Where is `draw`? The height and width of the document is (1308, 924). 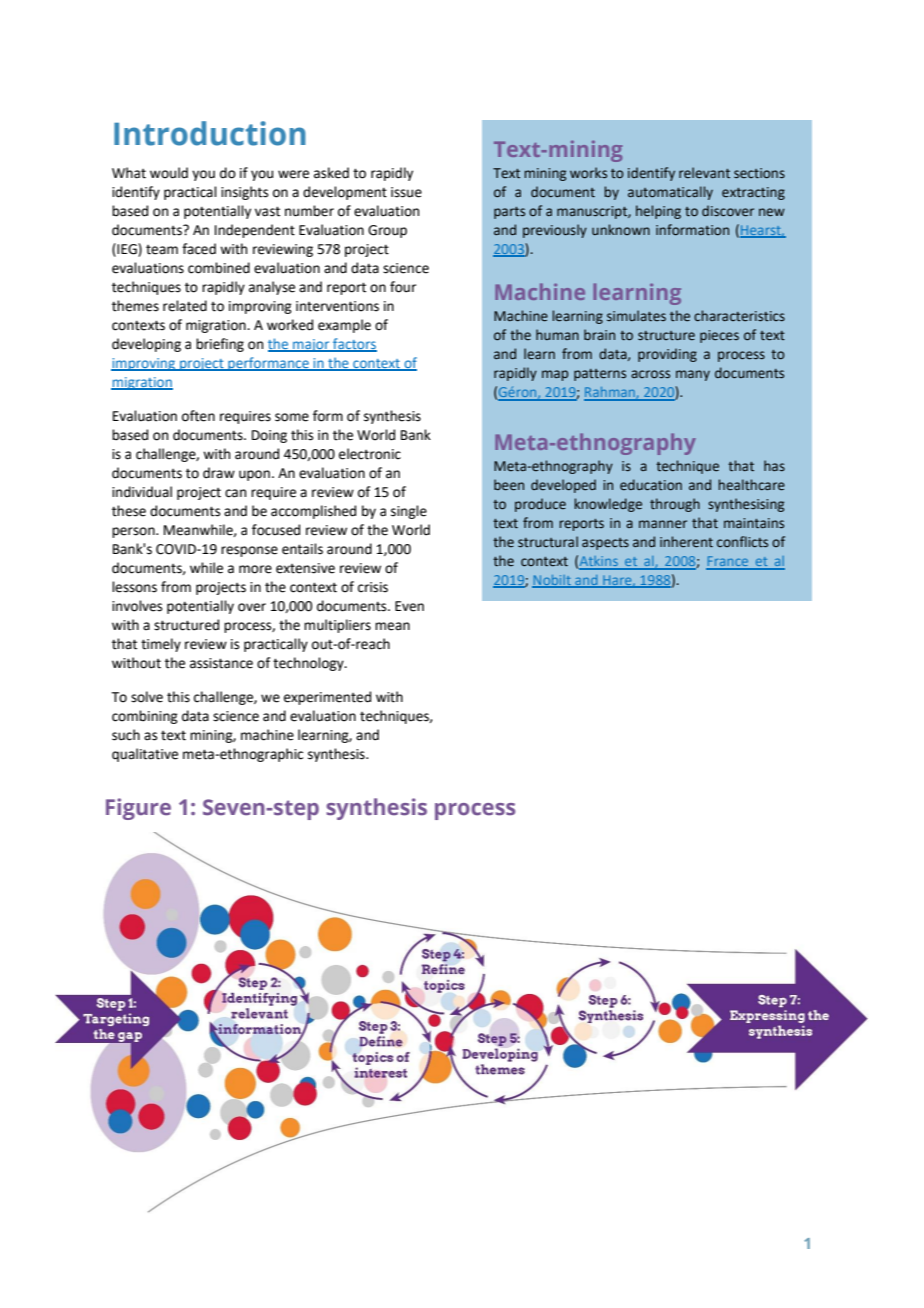
draw is located at coordinates (219, 473).
